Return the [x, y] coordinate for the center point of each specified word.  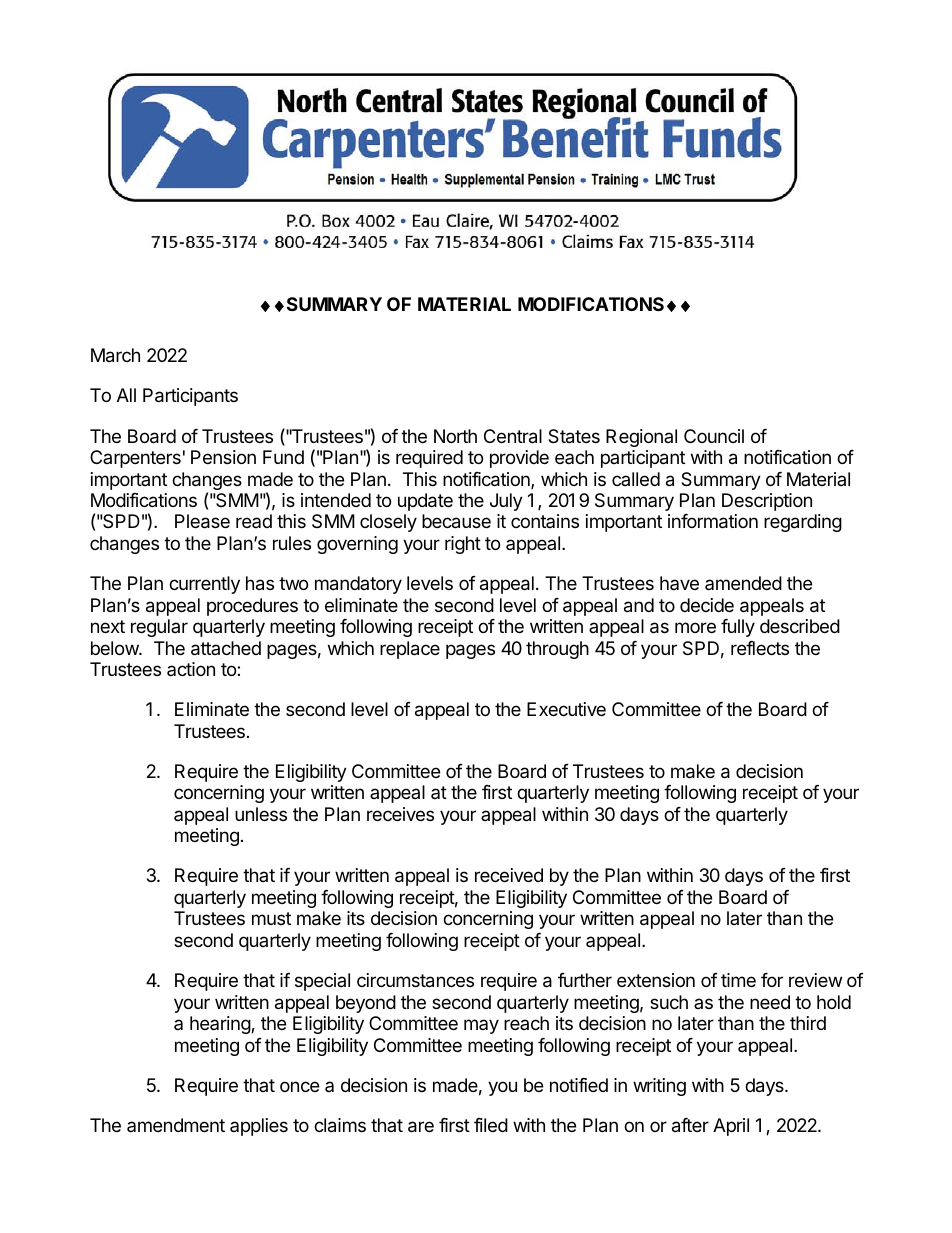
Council [714, 436]
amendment [176, 1125]
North [455, 436]
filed [491, 1125]
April [731, 1127]
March [115, 355]
